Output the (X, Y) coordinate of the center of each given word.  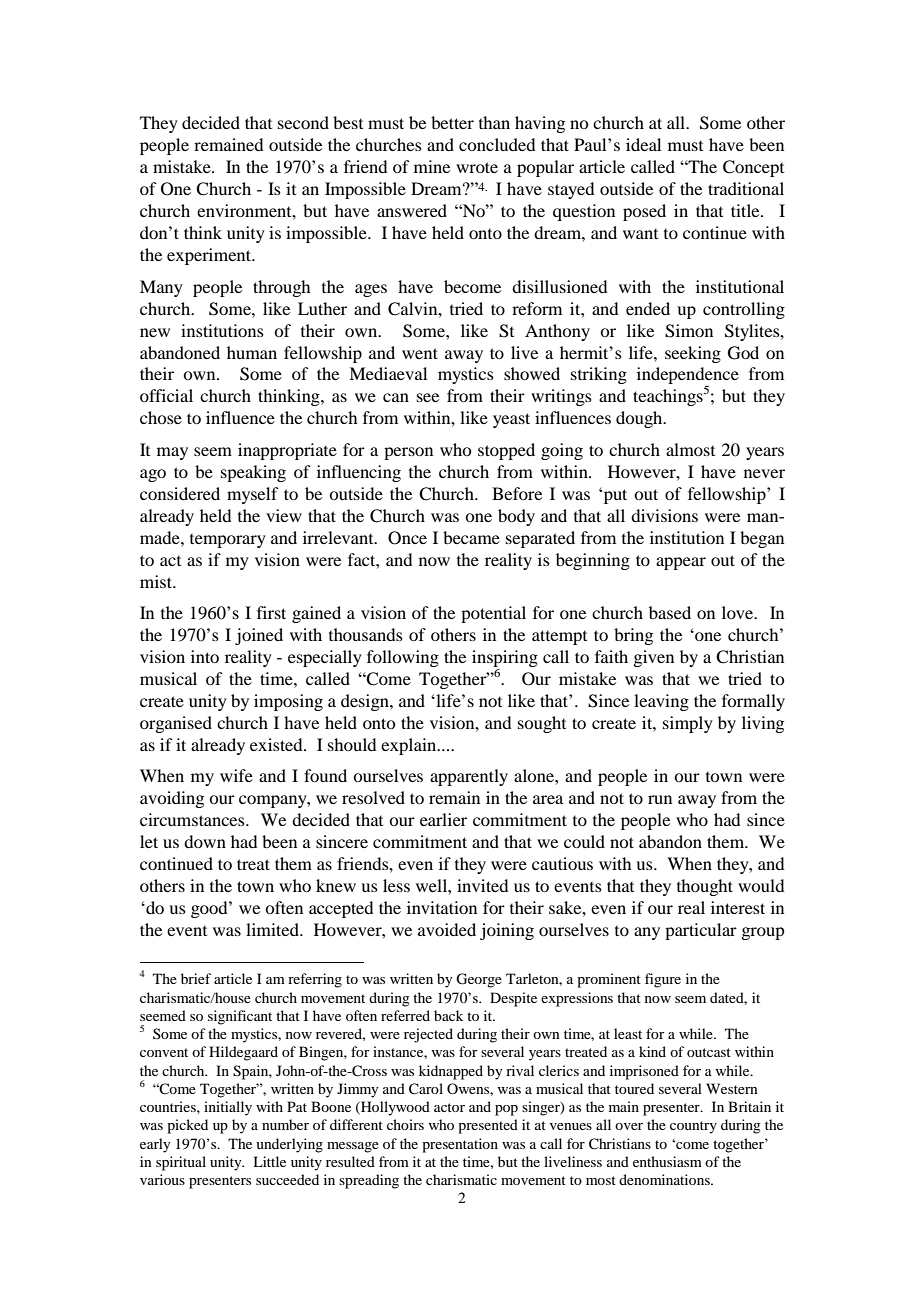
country (693, 1127)
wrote (477, 167)
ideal (643, 144)
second (303, 122)
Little (269, 1161)
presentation (460, 1145)
